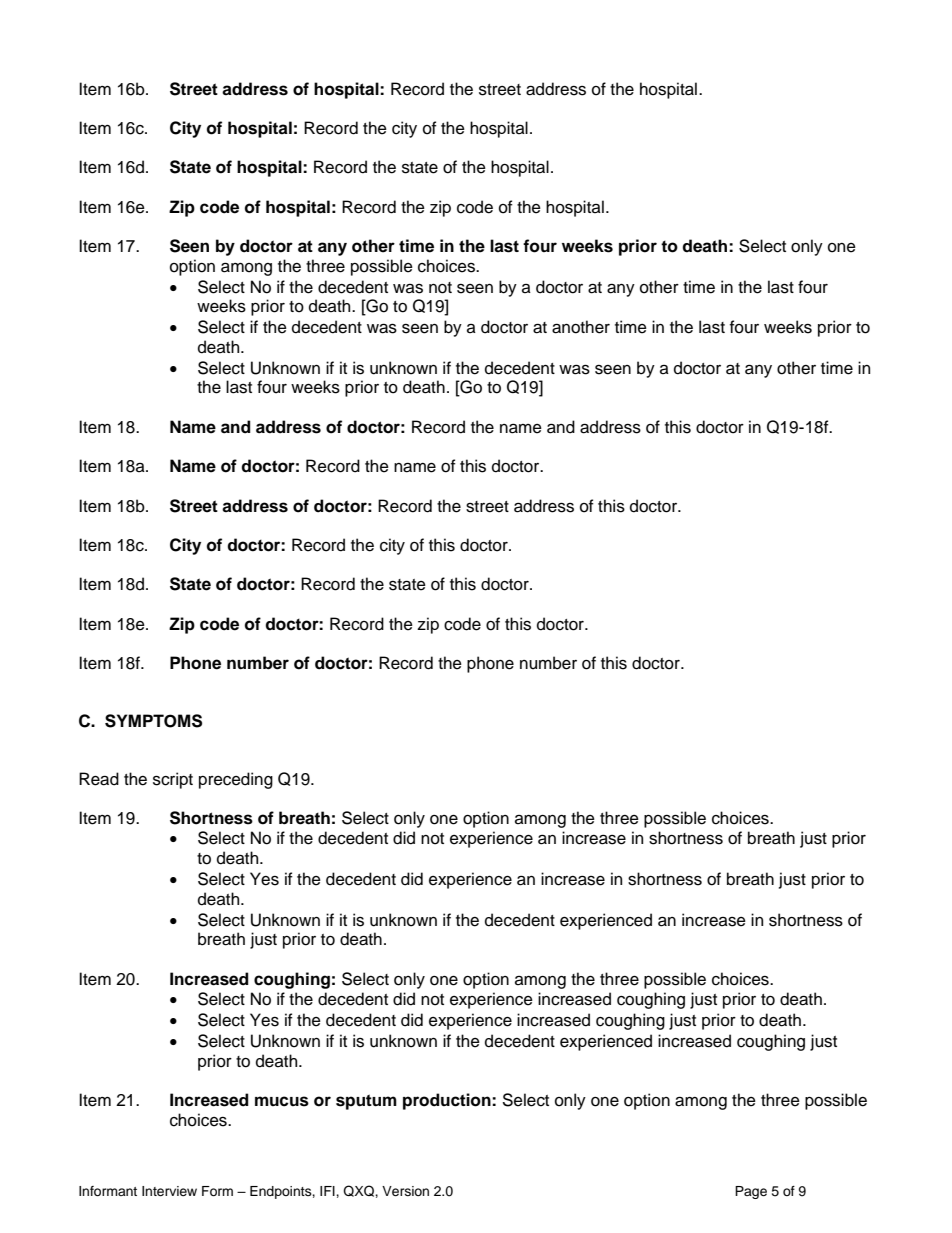 The image size is (952, 1233). I want to click on sputum, so click(366, 1102).
